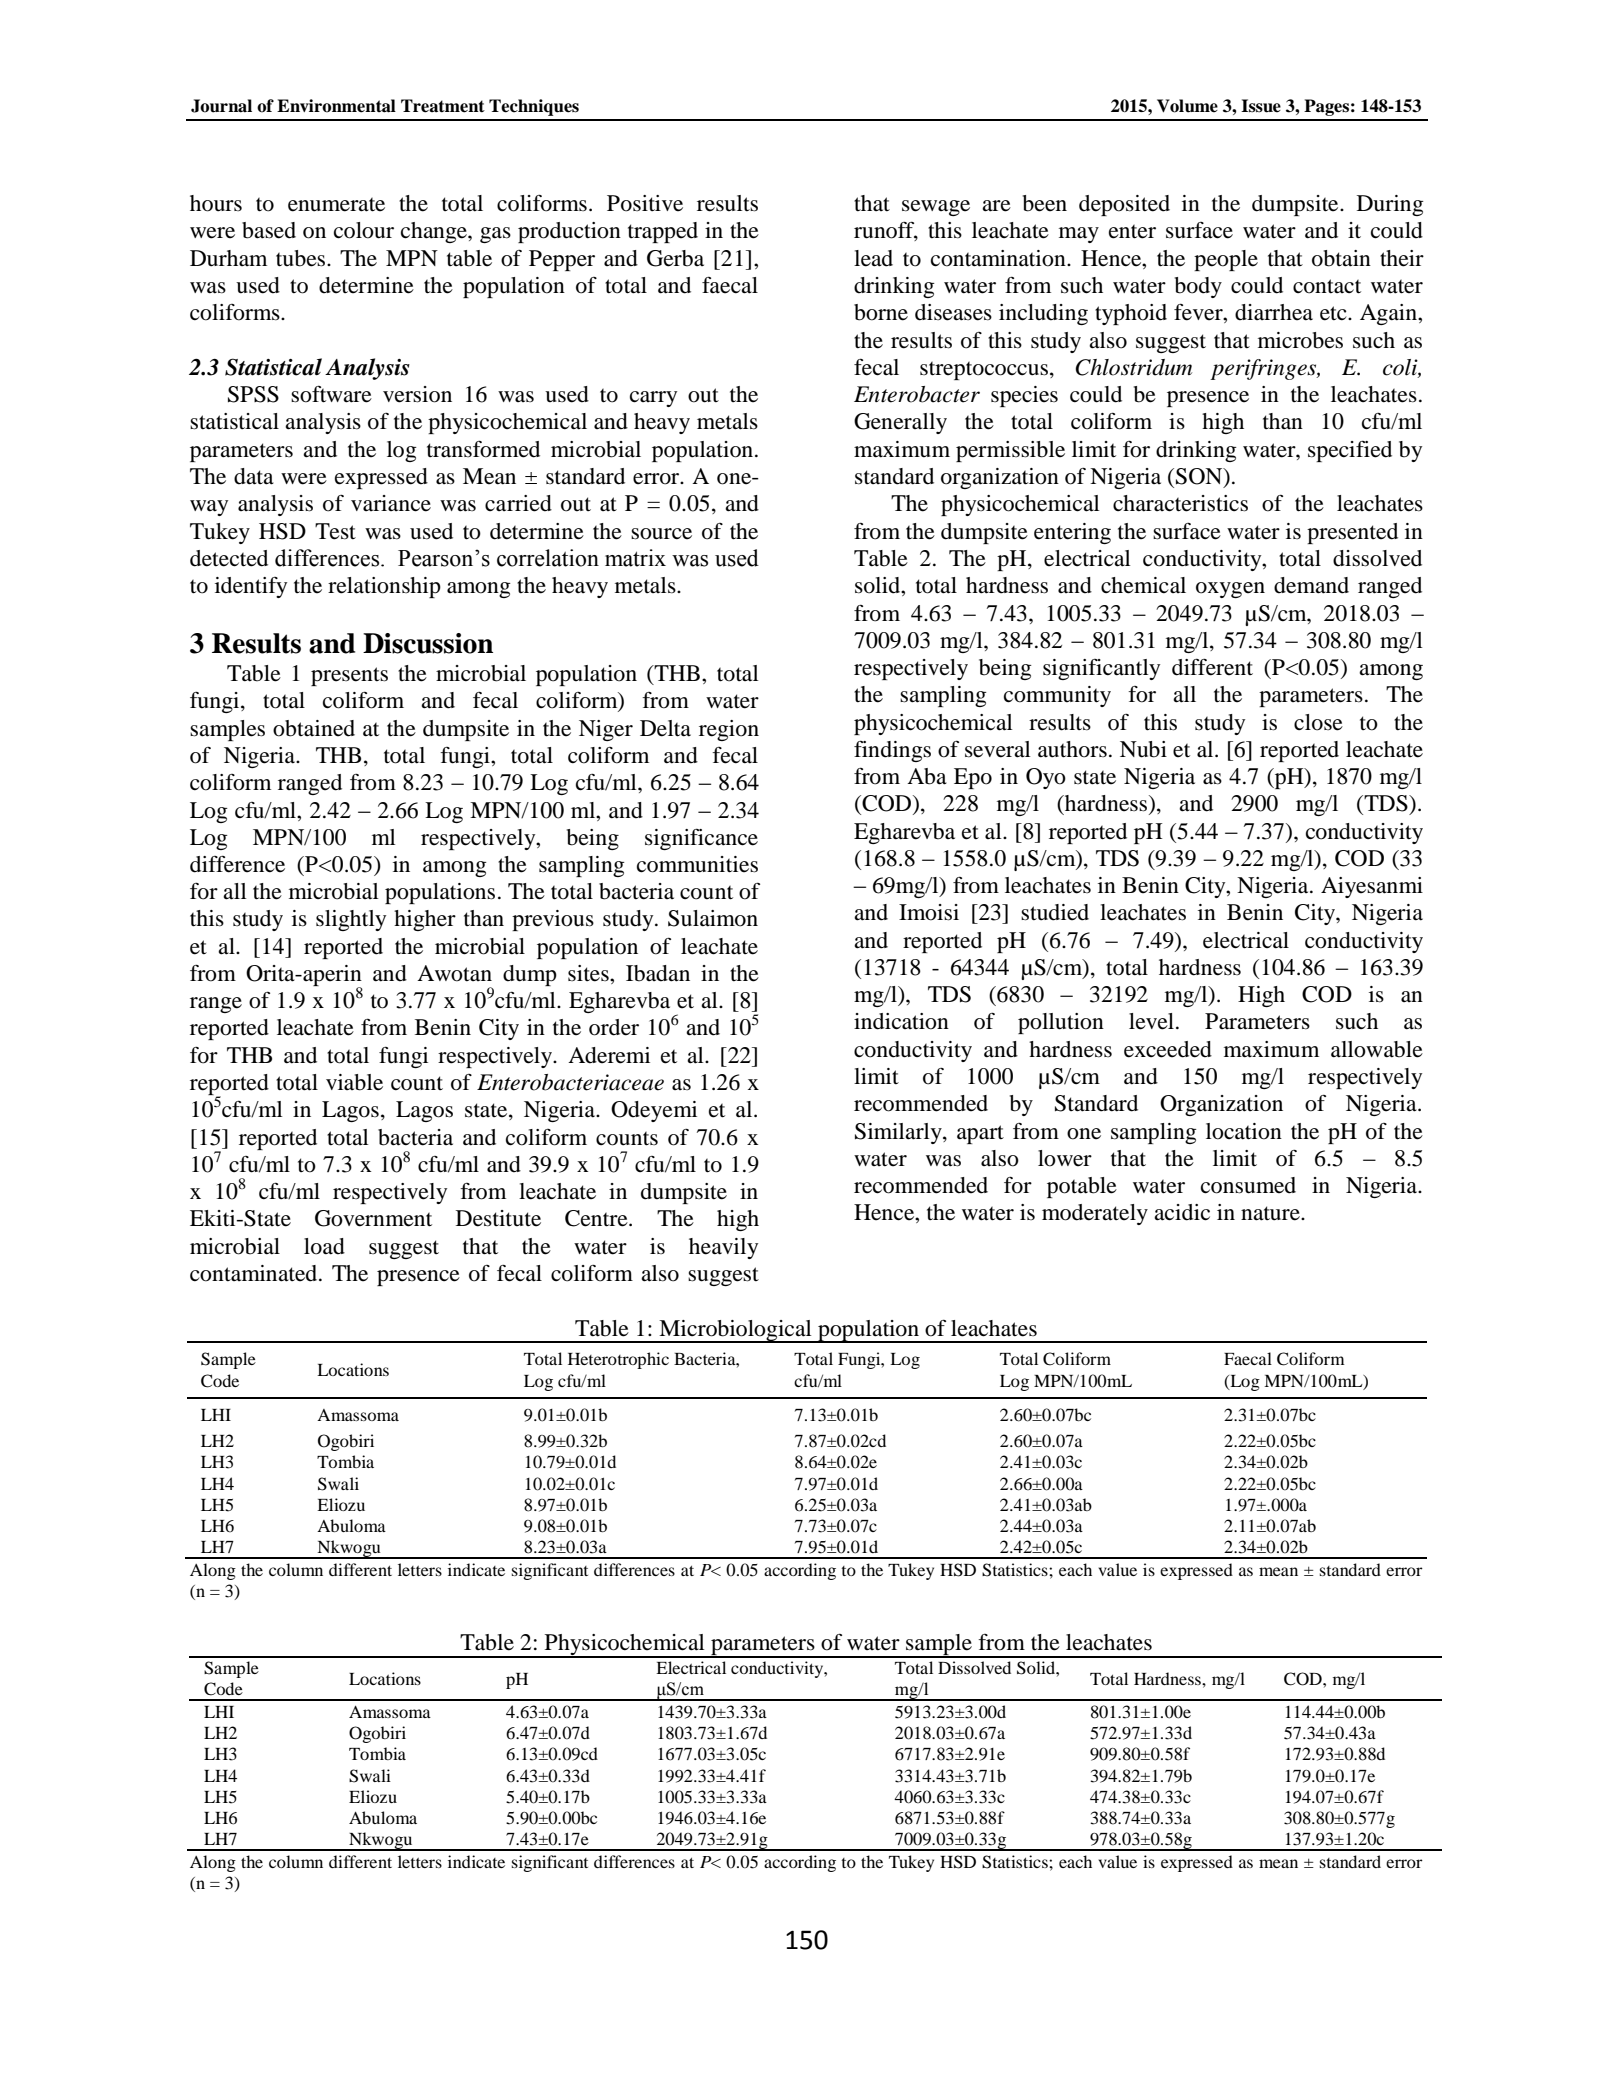  What do you see at coordinates (1271, 1213) in the screenshot?
I see `nature` at bounding box center [1271, 1213].
